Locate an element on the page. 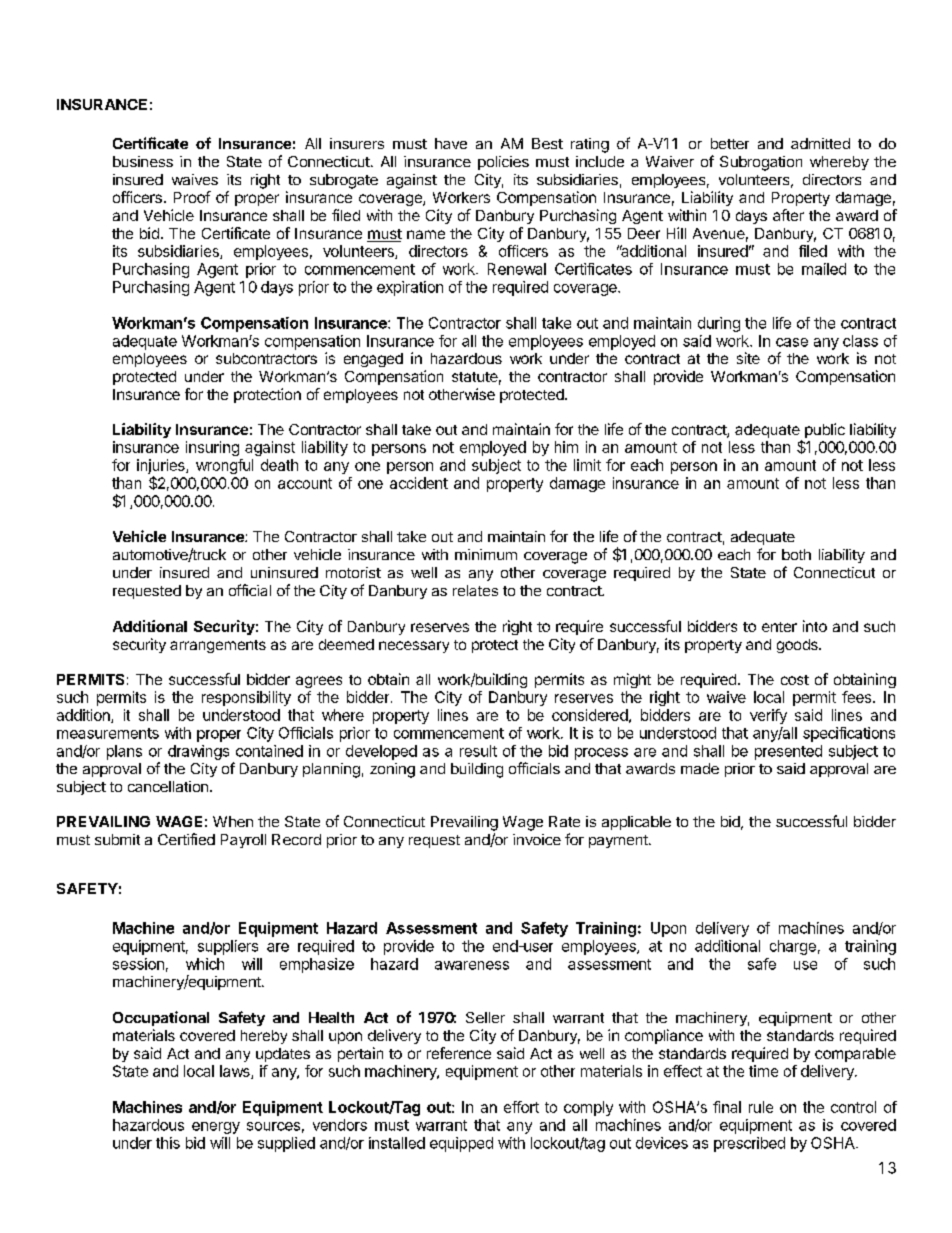 The height and width of the document is (1233, 952). Proof is located at coordinates (192, 197).
